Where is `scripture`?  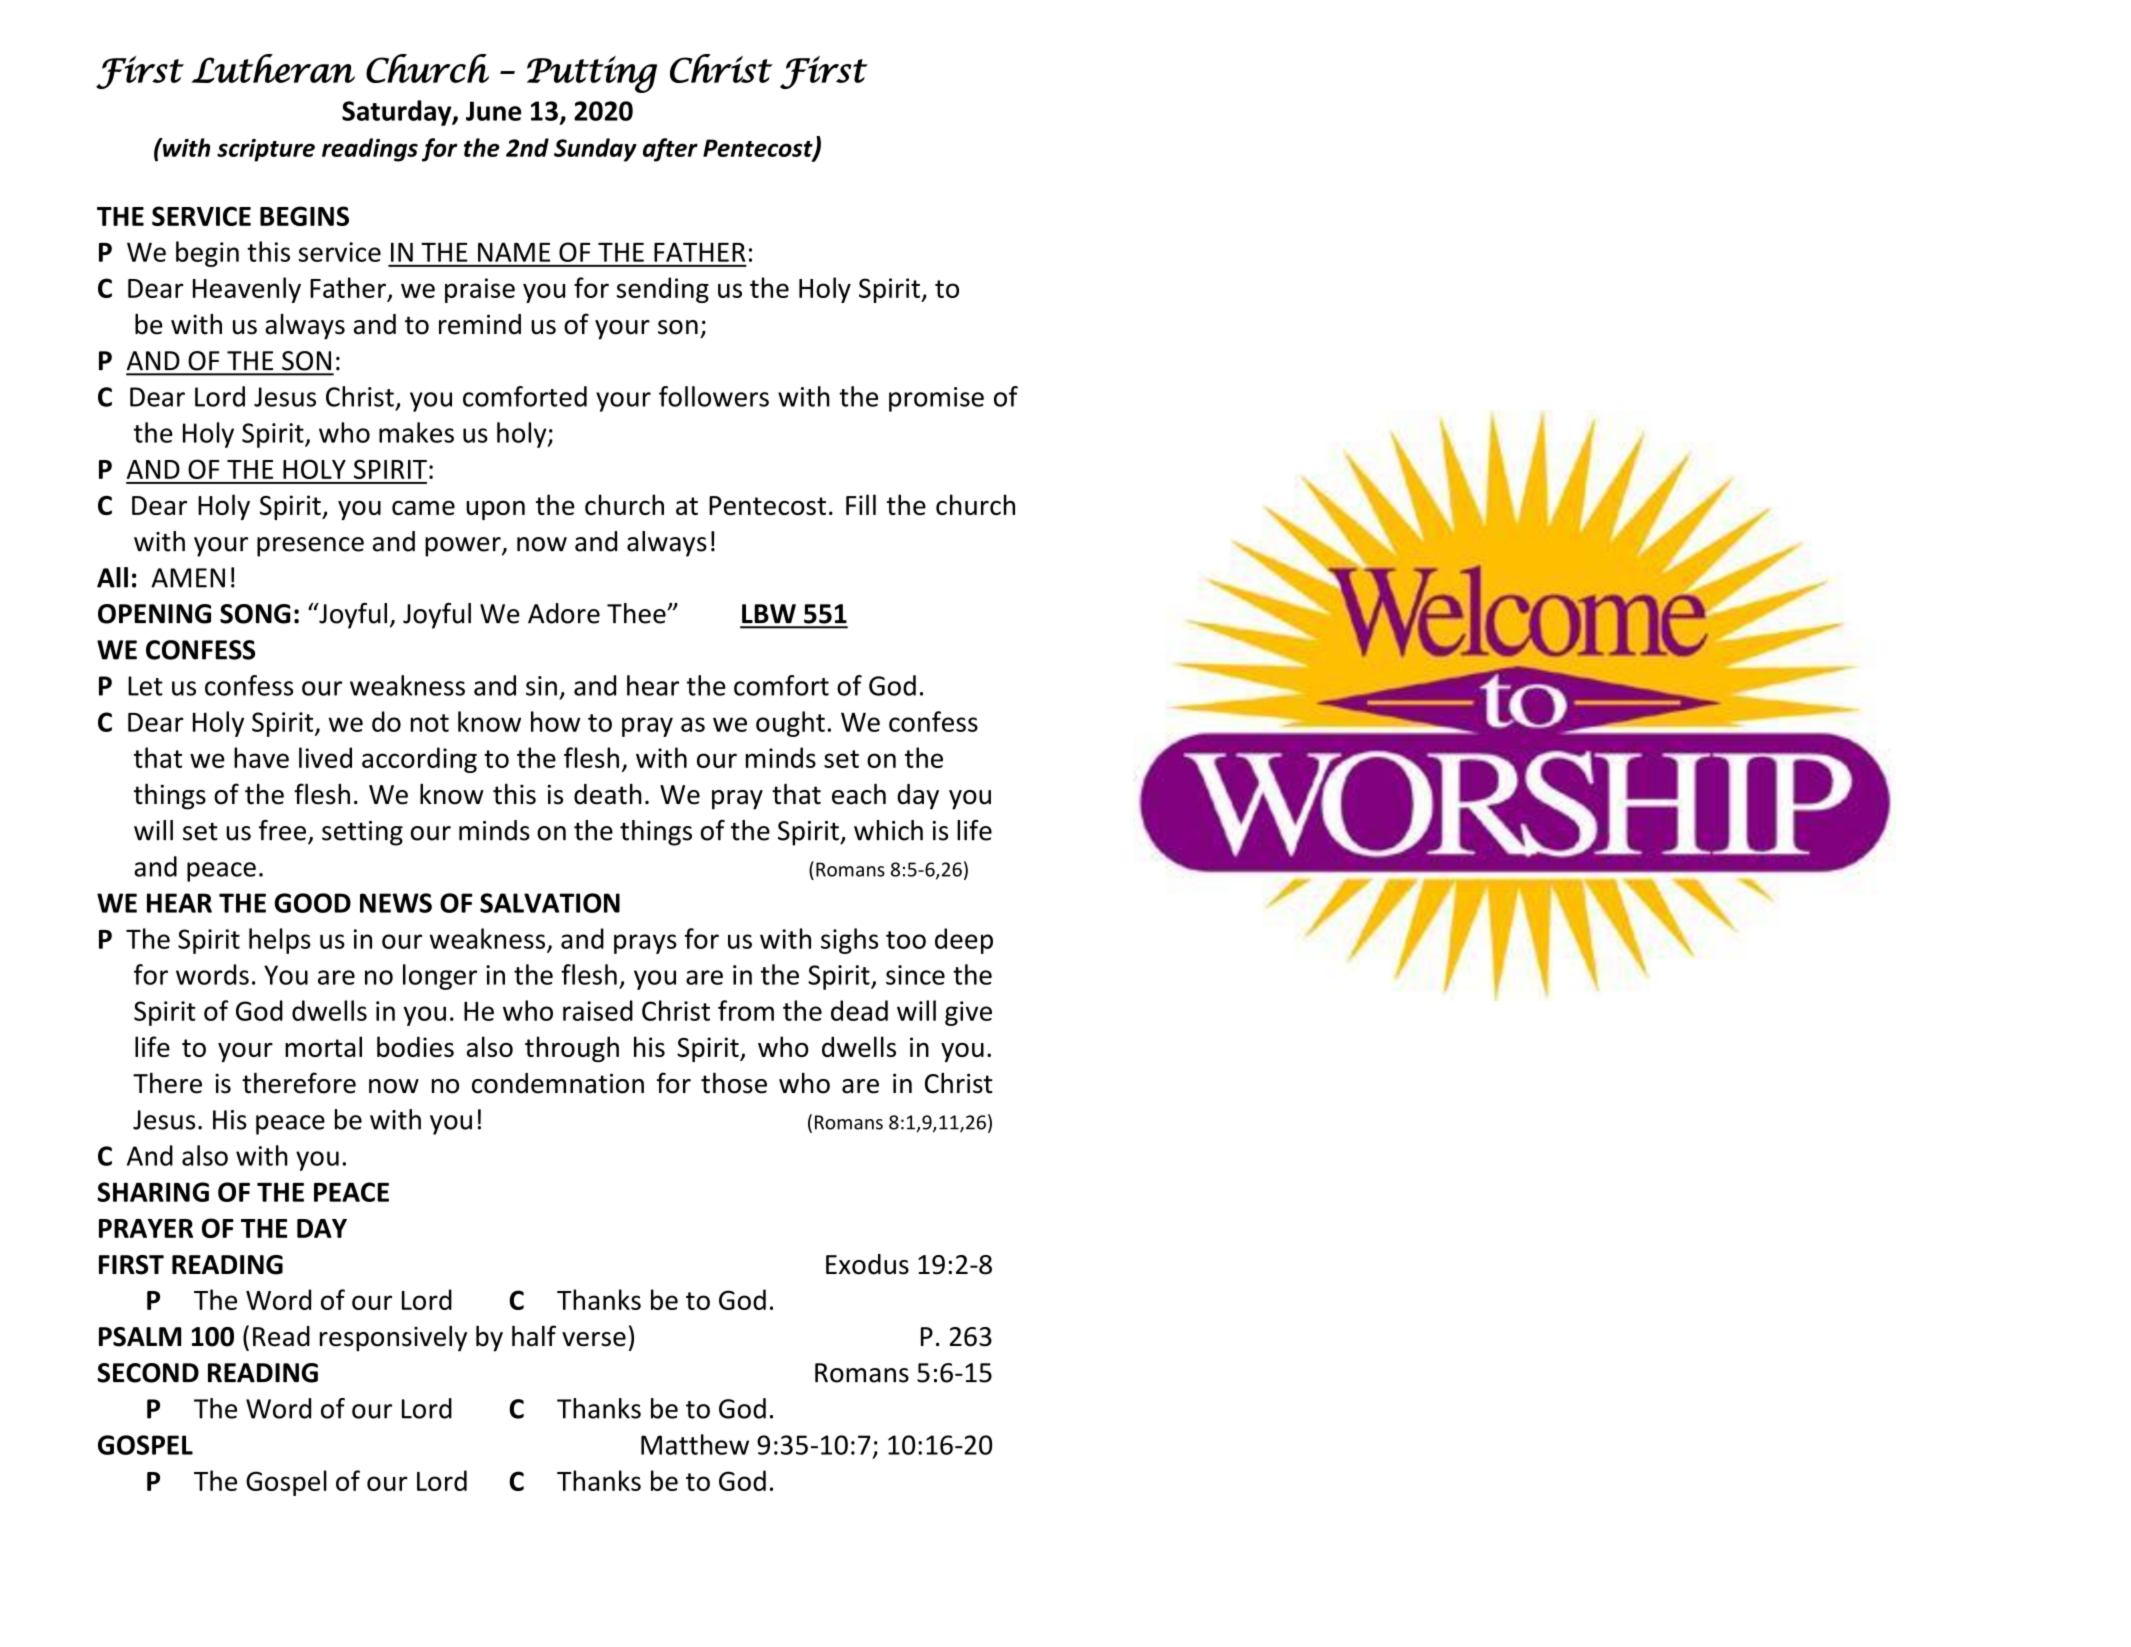
scripture is located at coordinates (266, 150).
